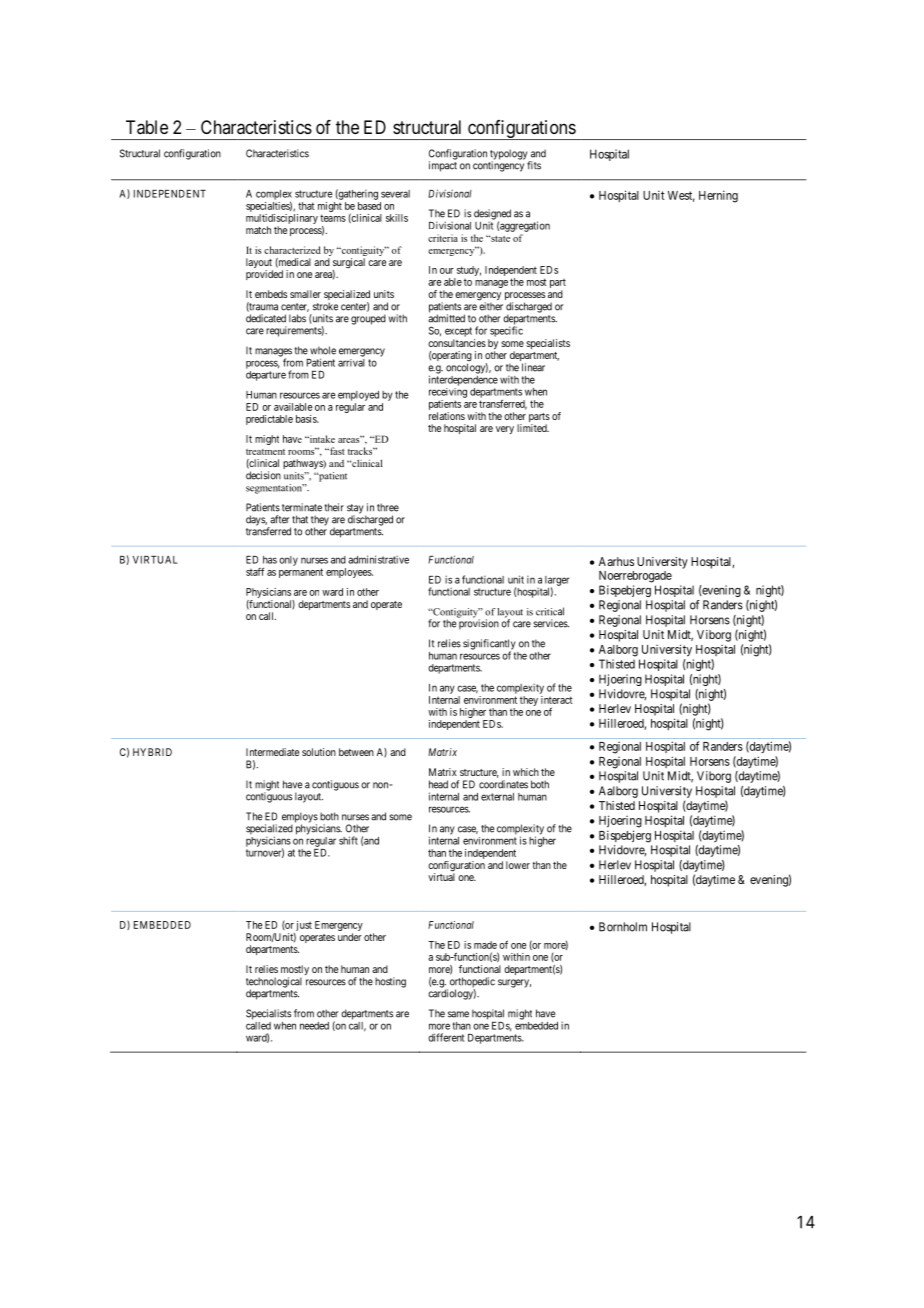 The image size is (924, 1308). Describe the element at coordinates (336, 451) in the screenshot. I see `fast` at that location.
